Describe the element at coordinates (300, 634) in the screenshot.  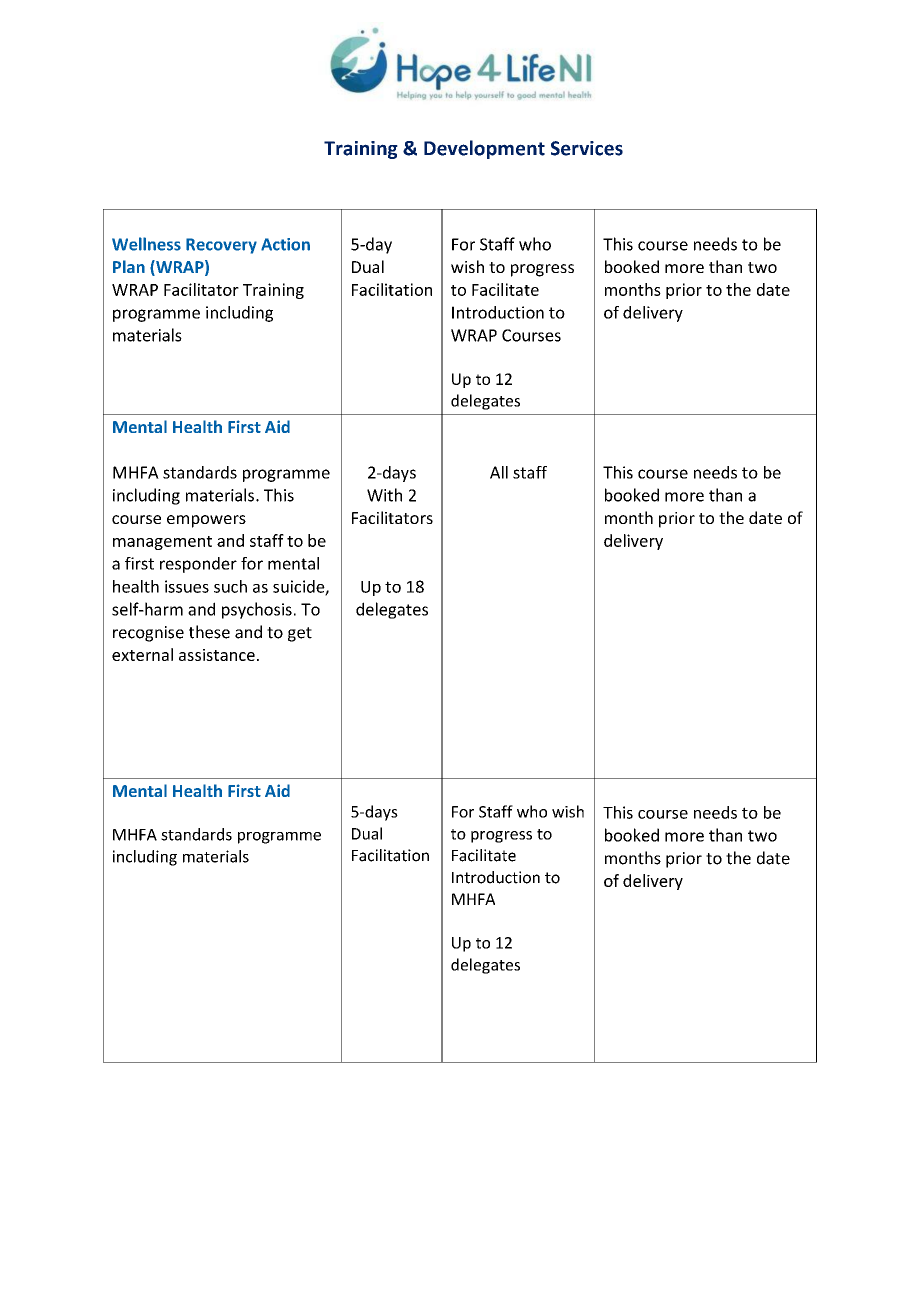
I see `get` at that location.
